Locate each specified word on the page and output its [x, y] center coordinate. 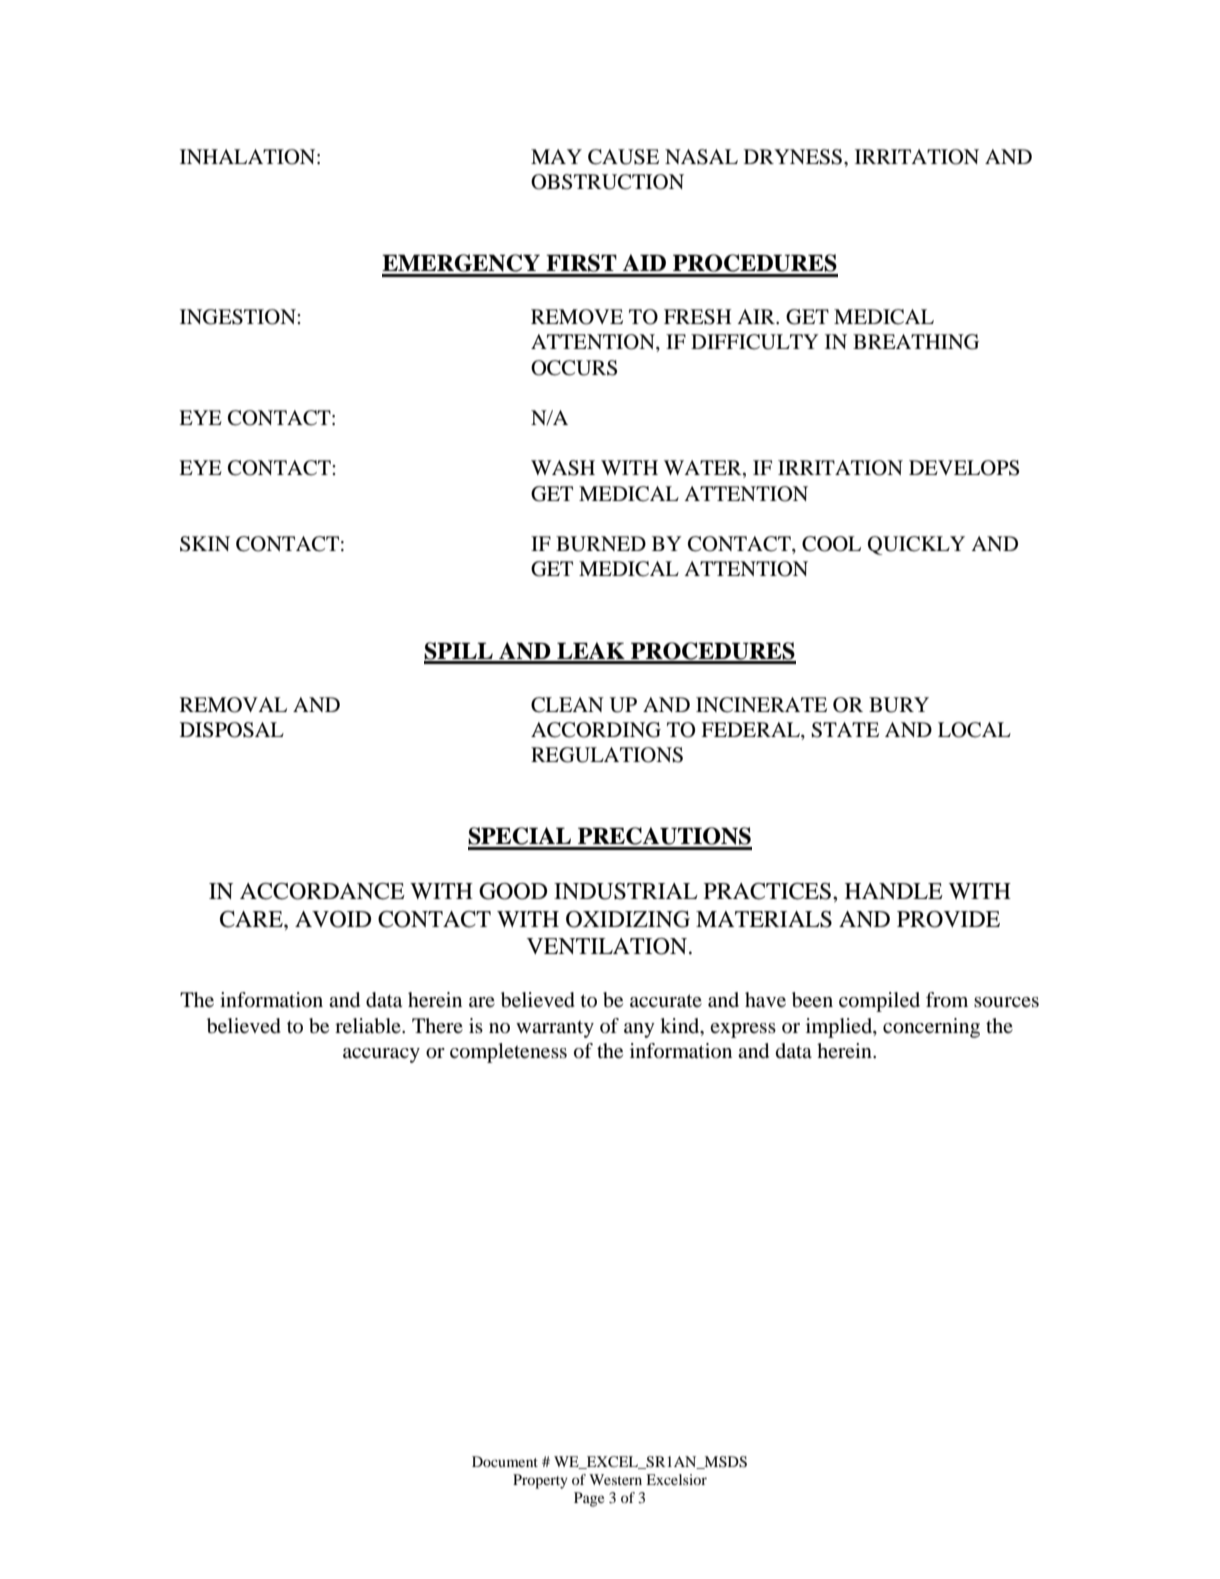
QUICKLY [916, 545]
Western [615, 1479]
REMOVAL [233, 705]
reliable [369, 1026]
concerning [931, 1028]
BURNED [601, 544]
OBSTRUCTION [607, 182]
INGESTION [239, 317]
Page [589, 1499]
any [639, 1030]
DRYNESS [793, 157]
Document [505, 1461]
